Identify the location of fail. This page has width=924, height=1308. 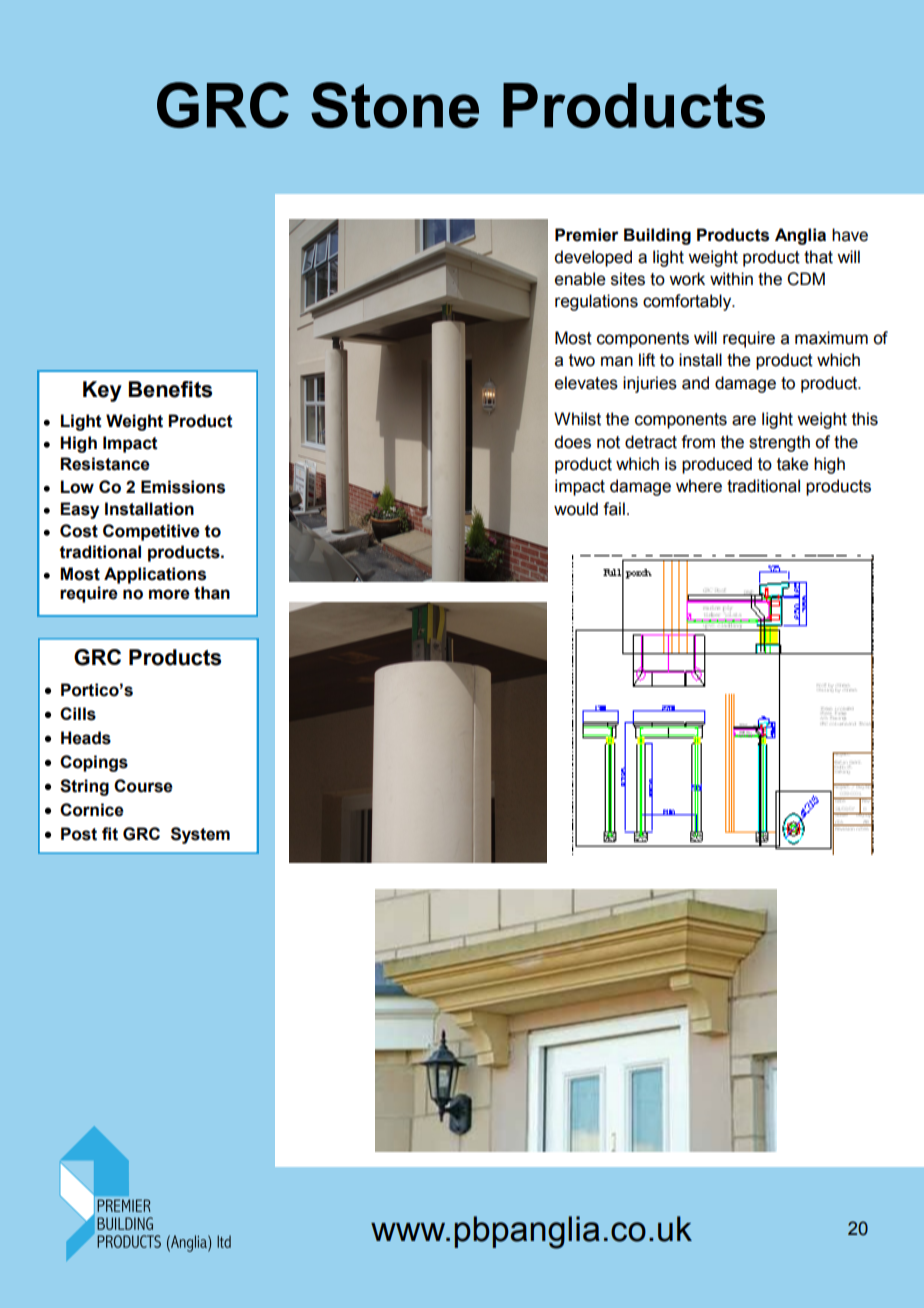
(614, 509).
